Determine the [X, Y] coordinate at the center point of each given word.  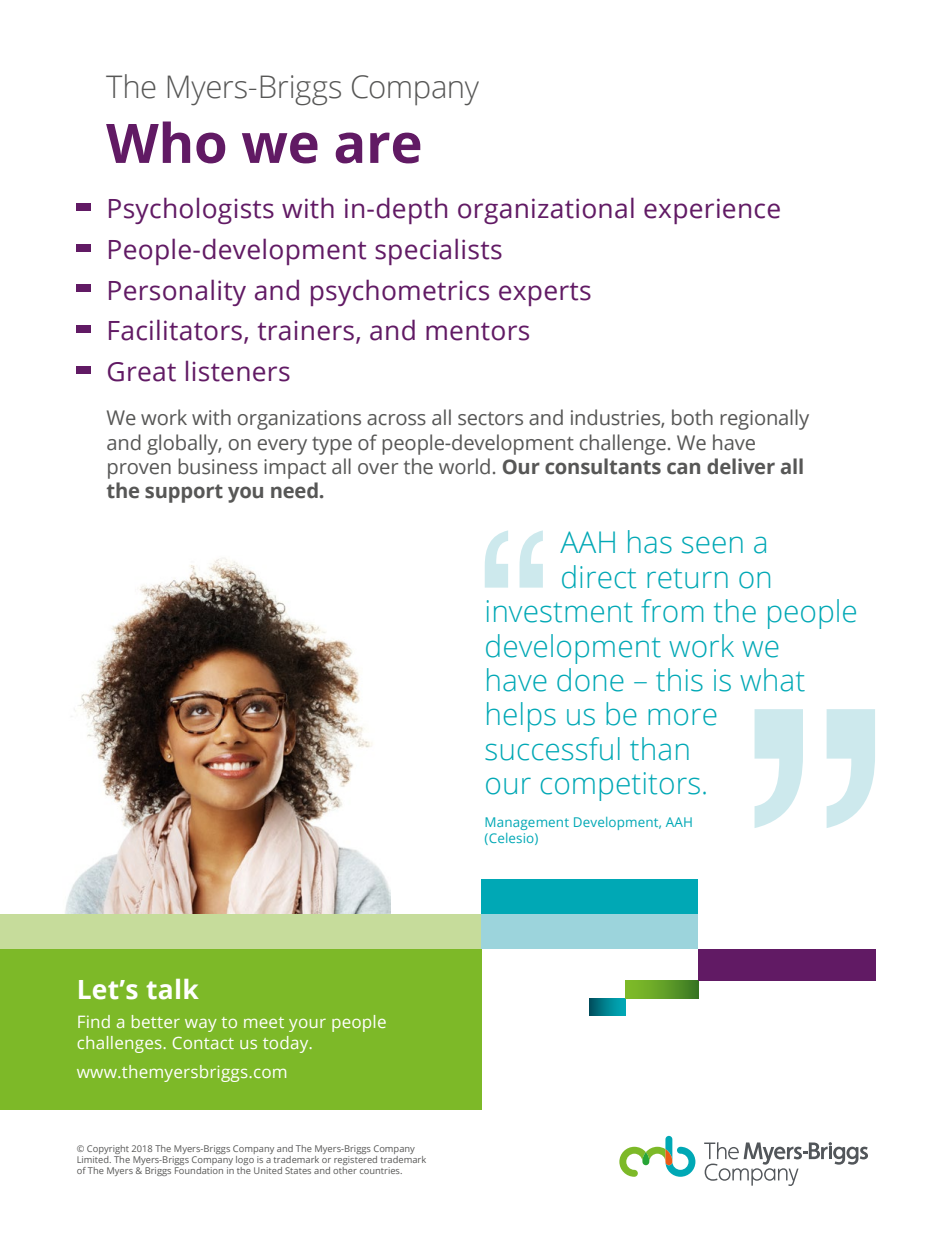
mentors [477, 331]
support [184, 493]
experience [712, 211]
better [156, 1021]
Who [165, 142]
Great [142, 372]
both [692, 417]
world [464, 466]
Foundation [199, 1170]
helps [521, 717]
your [307, 1025]
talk [172, 989]
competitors [620, 786]
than [659, 749]
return [687, 578]
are [378, 148]
